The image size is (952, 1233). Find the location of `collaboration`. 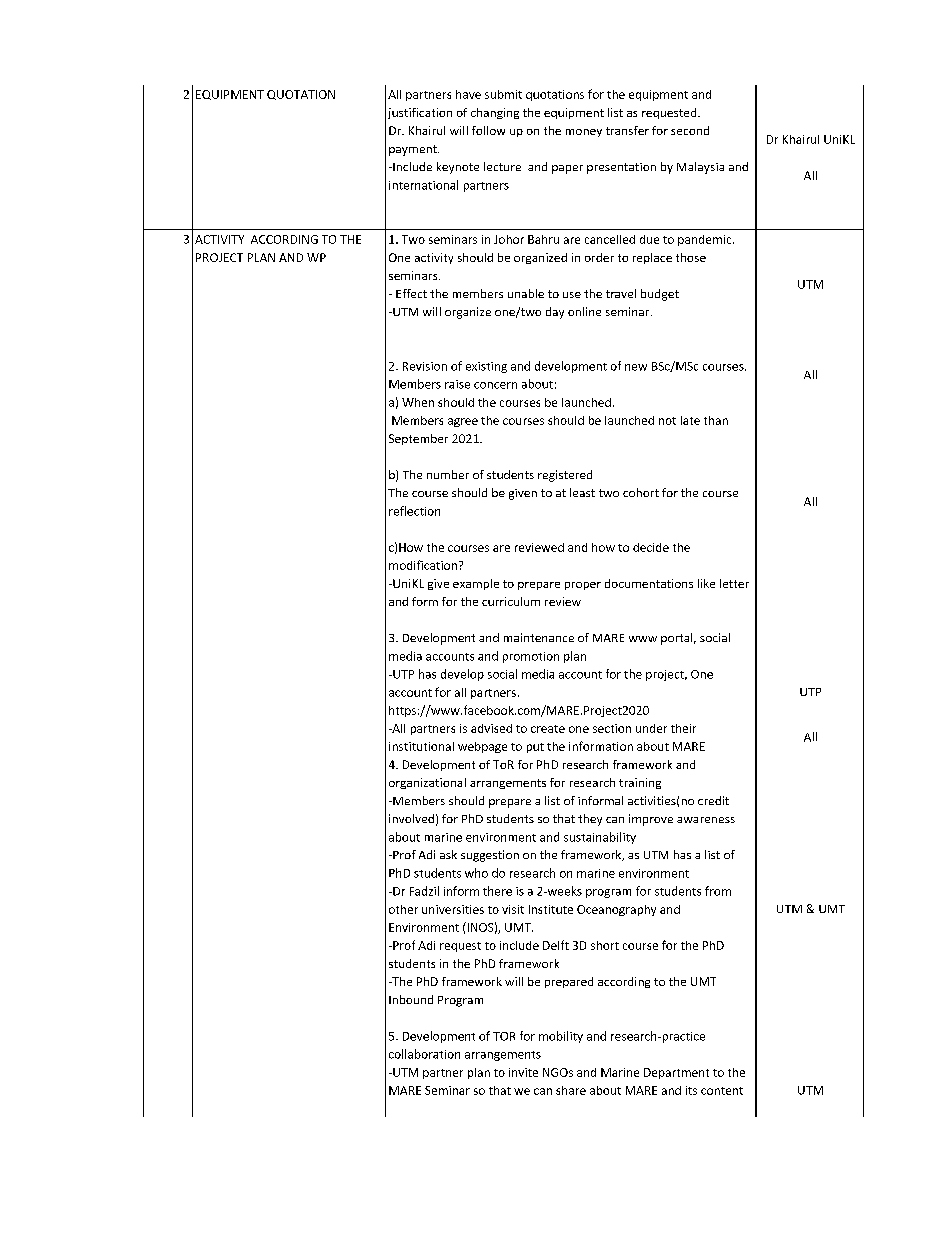

collaboration is located at coordinates (424, 1054).
